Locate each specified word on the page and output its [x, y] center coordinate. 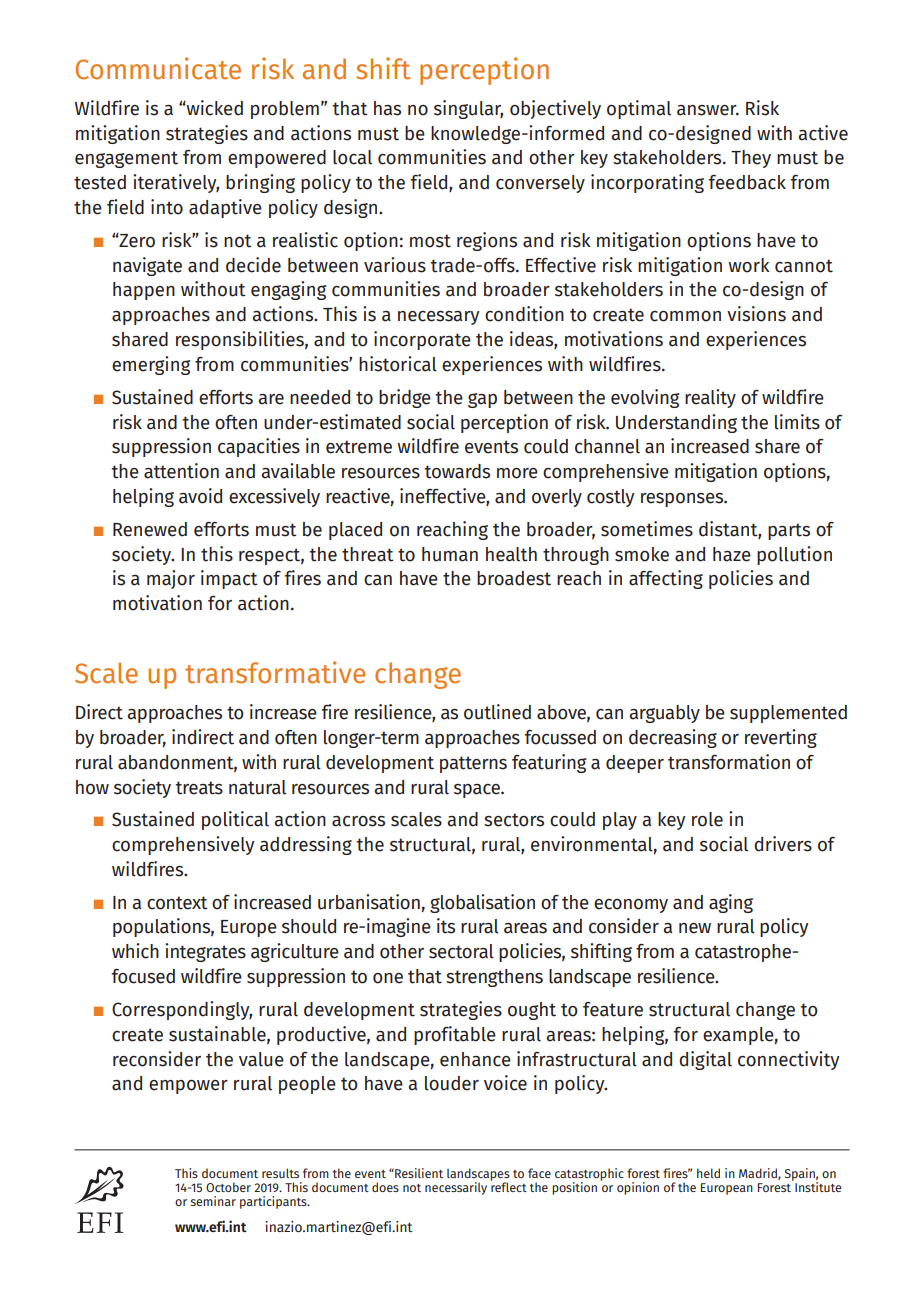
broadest [514, 578]
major [171, 579]
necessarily [456, 1188]
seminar [213, 1201]
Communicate [158, 68]
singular [468, 109]
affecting [666, 579]
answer [708, 110]
